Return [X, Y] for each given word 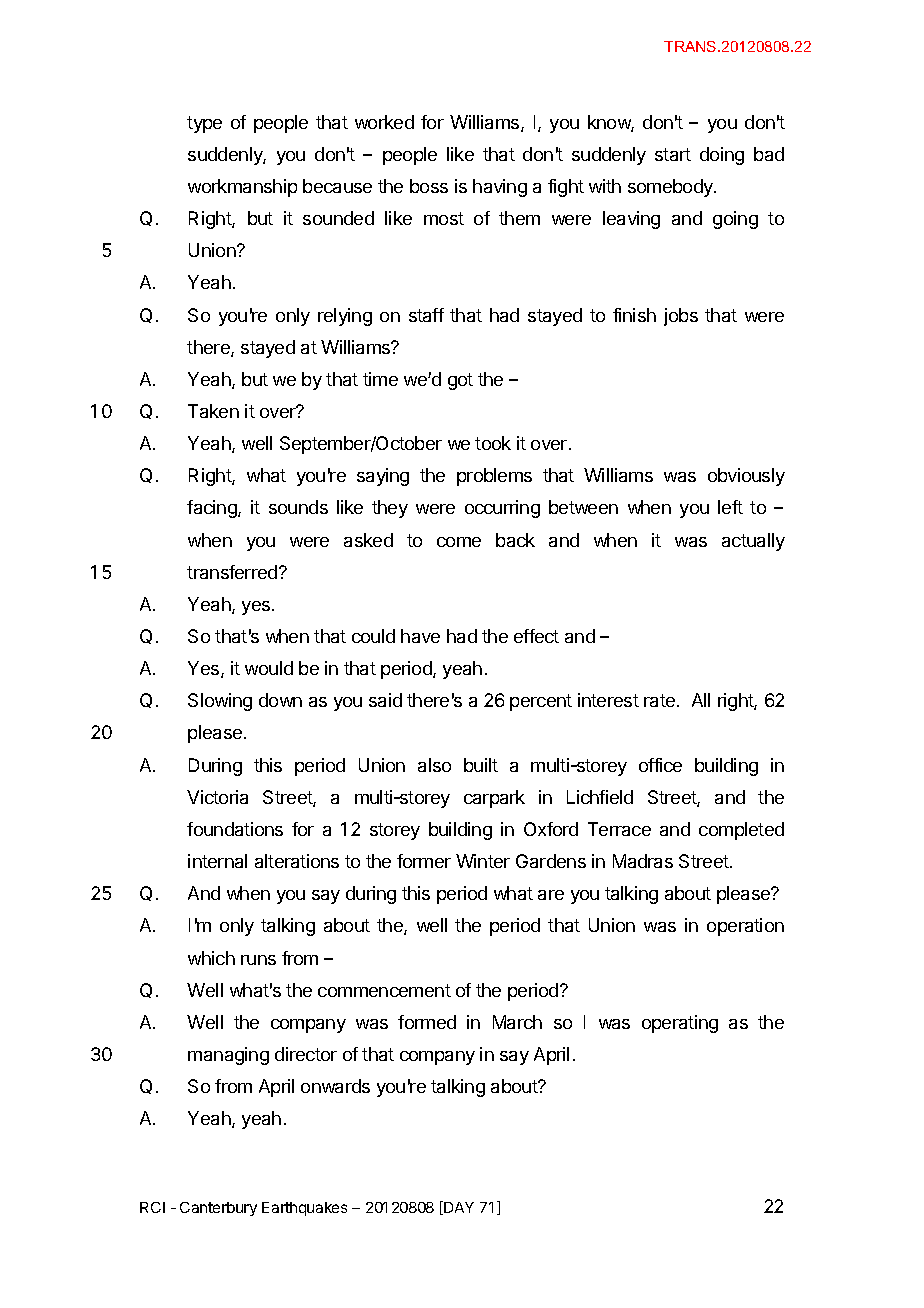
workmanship [242, 188]
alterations [297, 861]
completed [741, 831]
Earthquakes [304, 1209]
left [730, 507]
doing [722, 156]
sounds [298, 507]
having [500, 188]
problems [494, 477]
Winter [483, 861]
